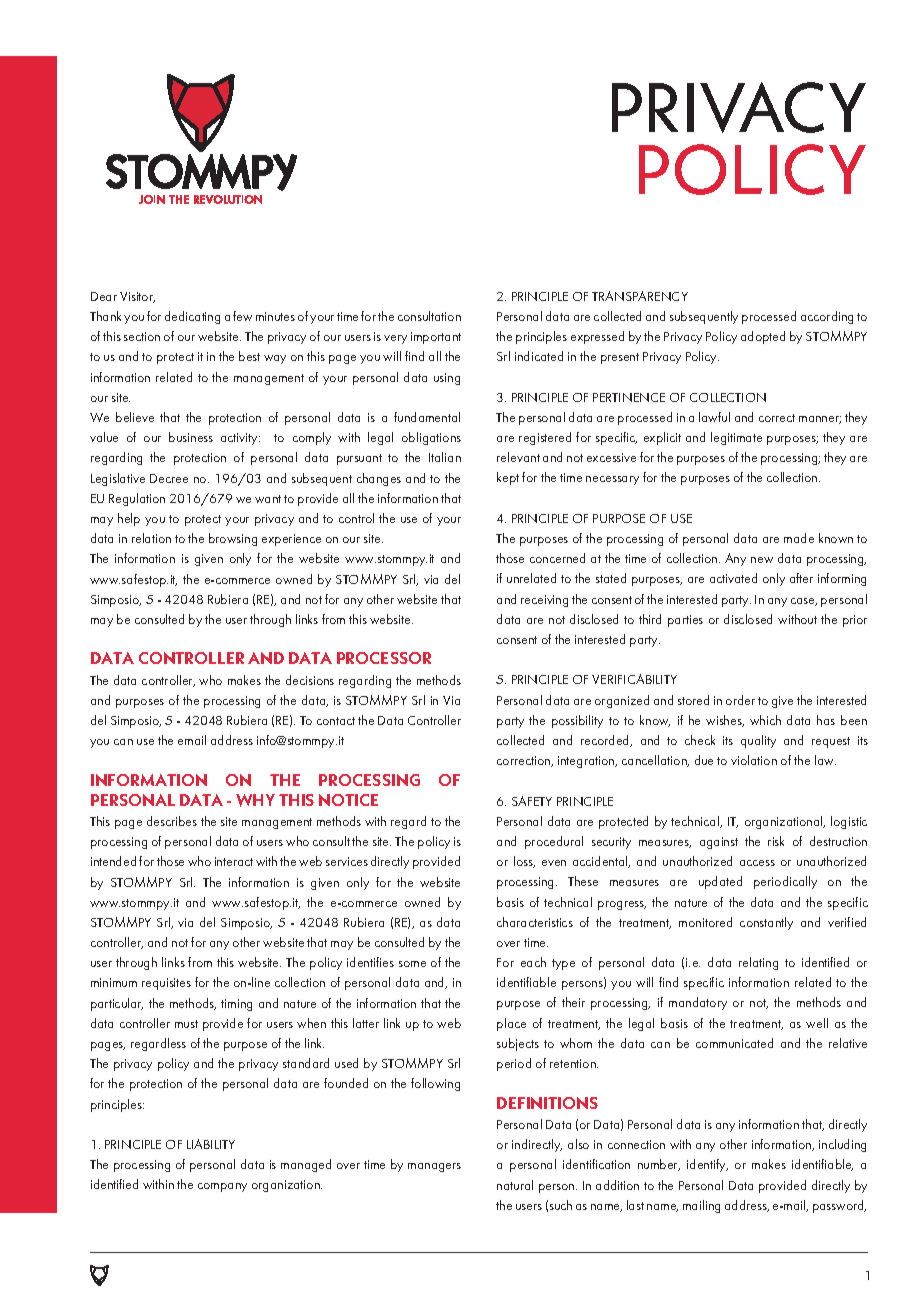 Image resolution: width=924 pixels, height=1308 pixels. Describe the element at coordinates (384, 658) in the screenshot. I see `PROCESSOR` at that location.
